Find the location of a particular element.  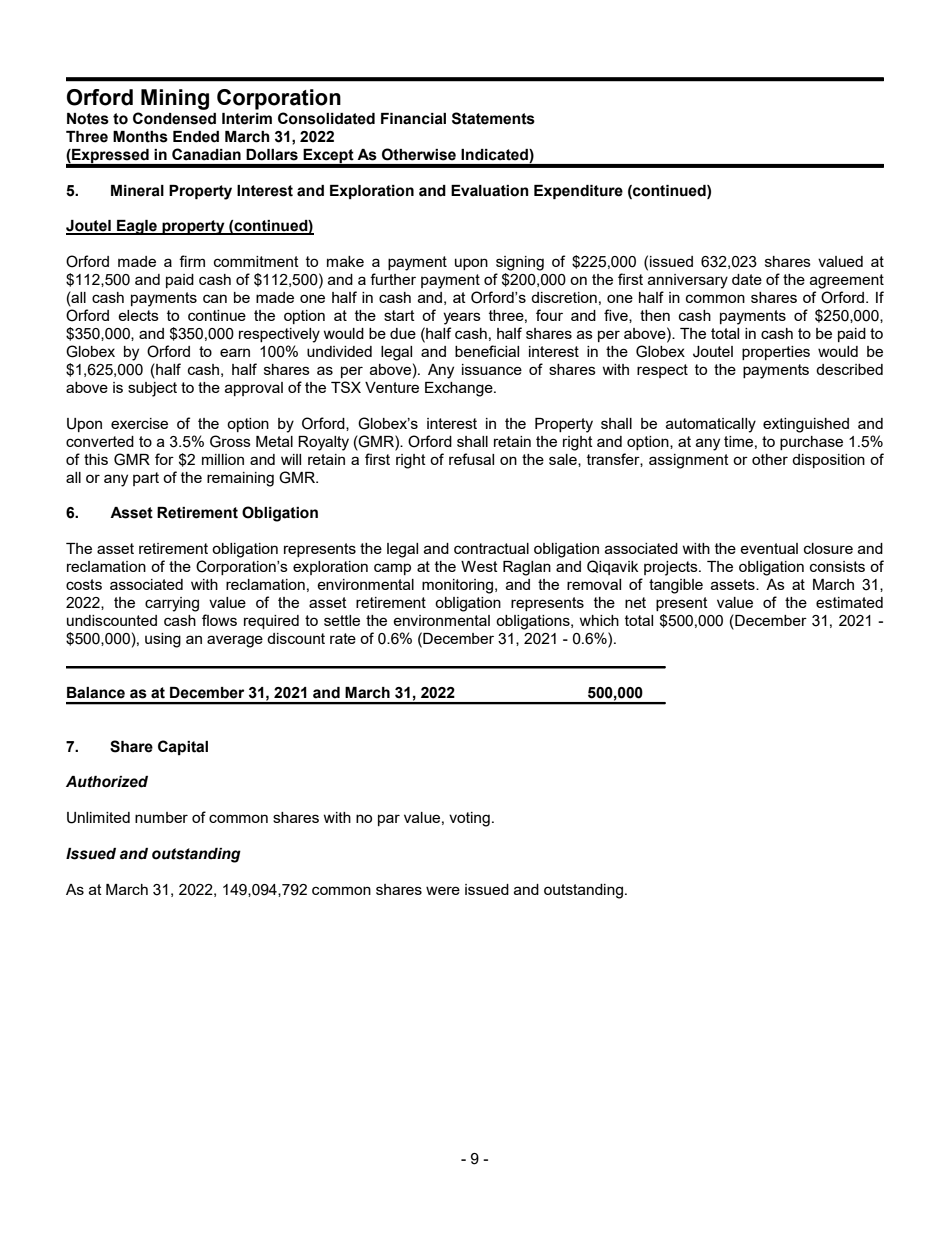

were is located at coordinates (443, 890).
